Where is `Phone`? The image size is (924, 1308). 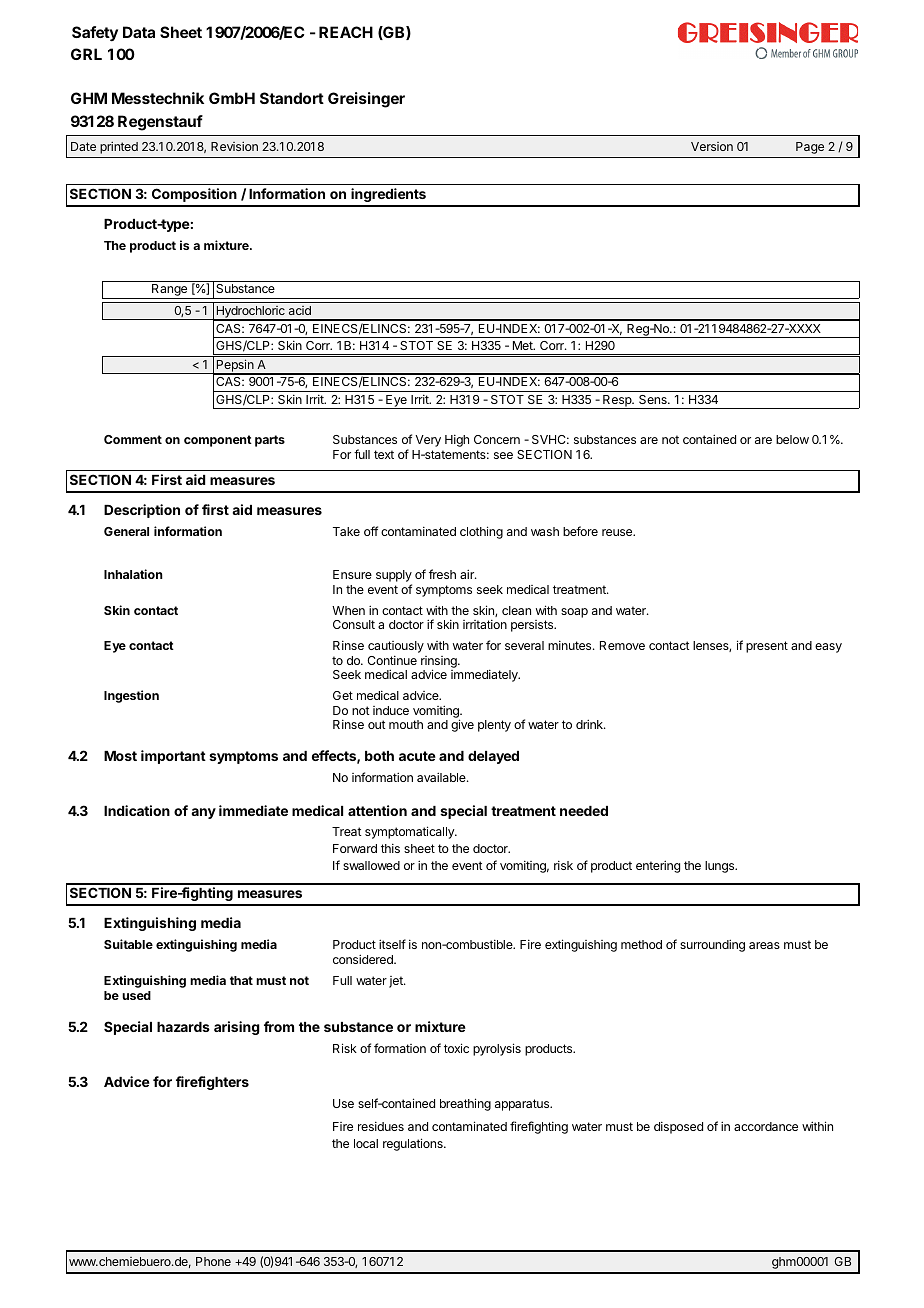 Phone is located at coordinates (213, 1261).
